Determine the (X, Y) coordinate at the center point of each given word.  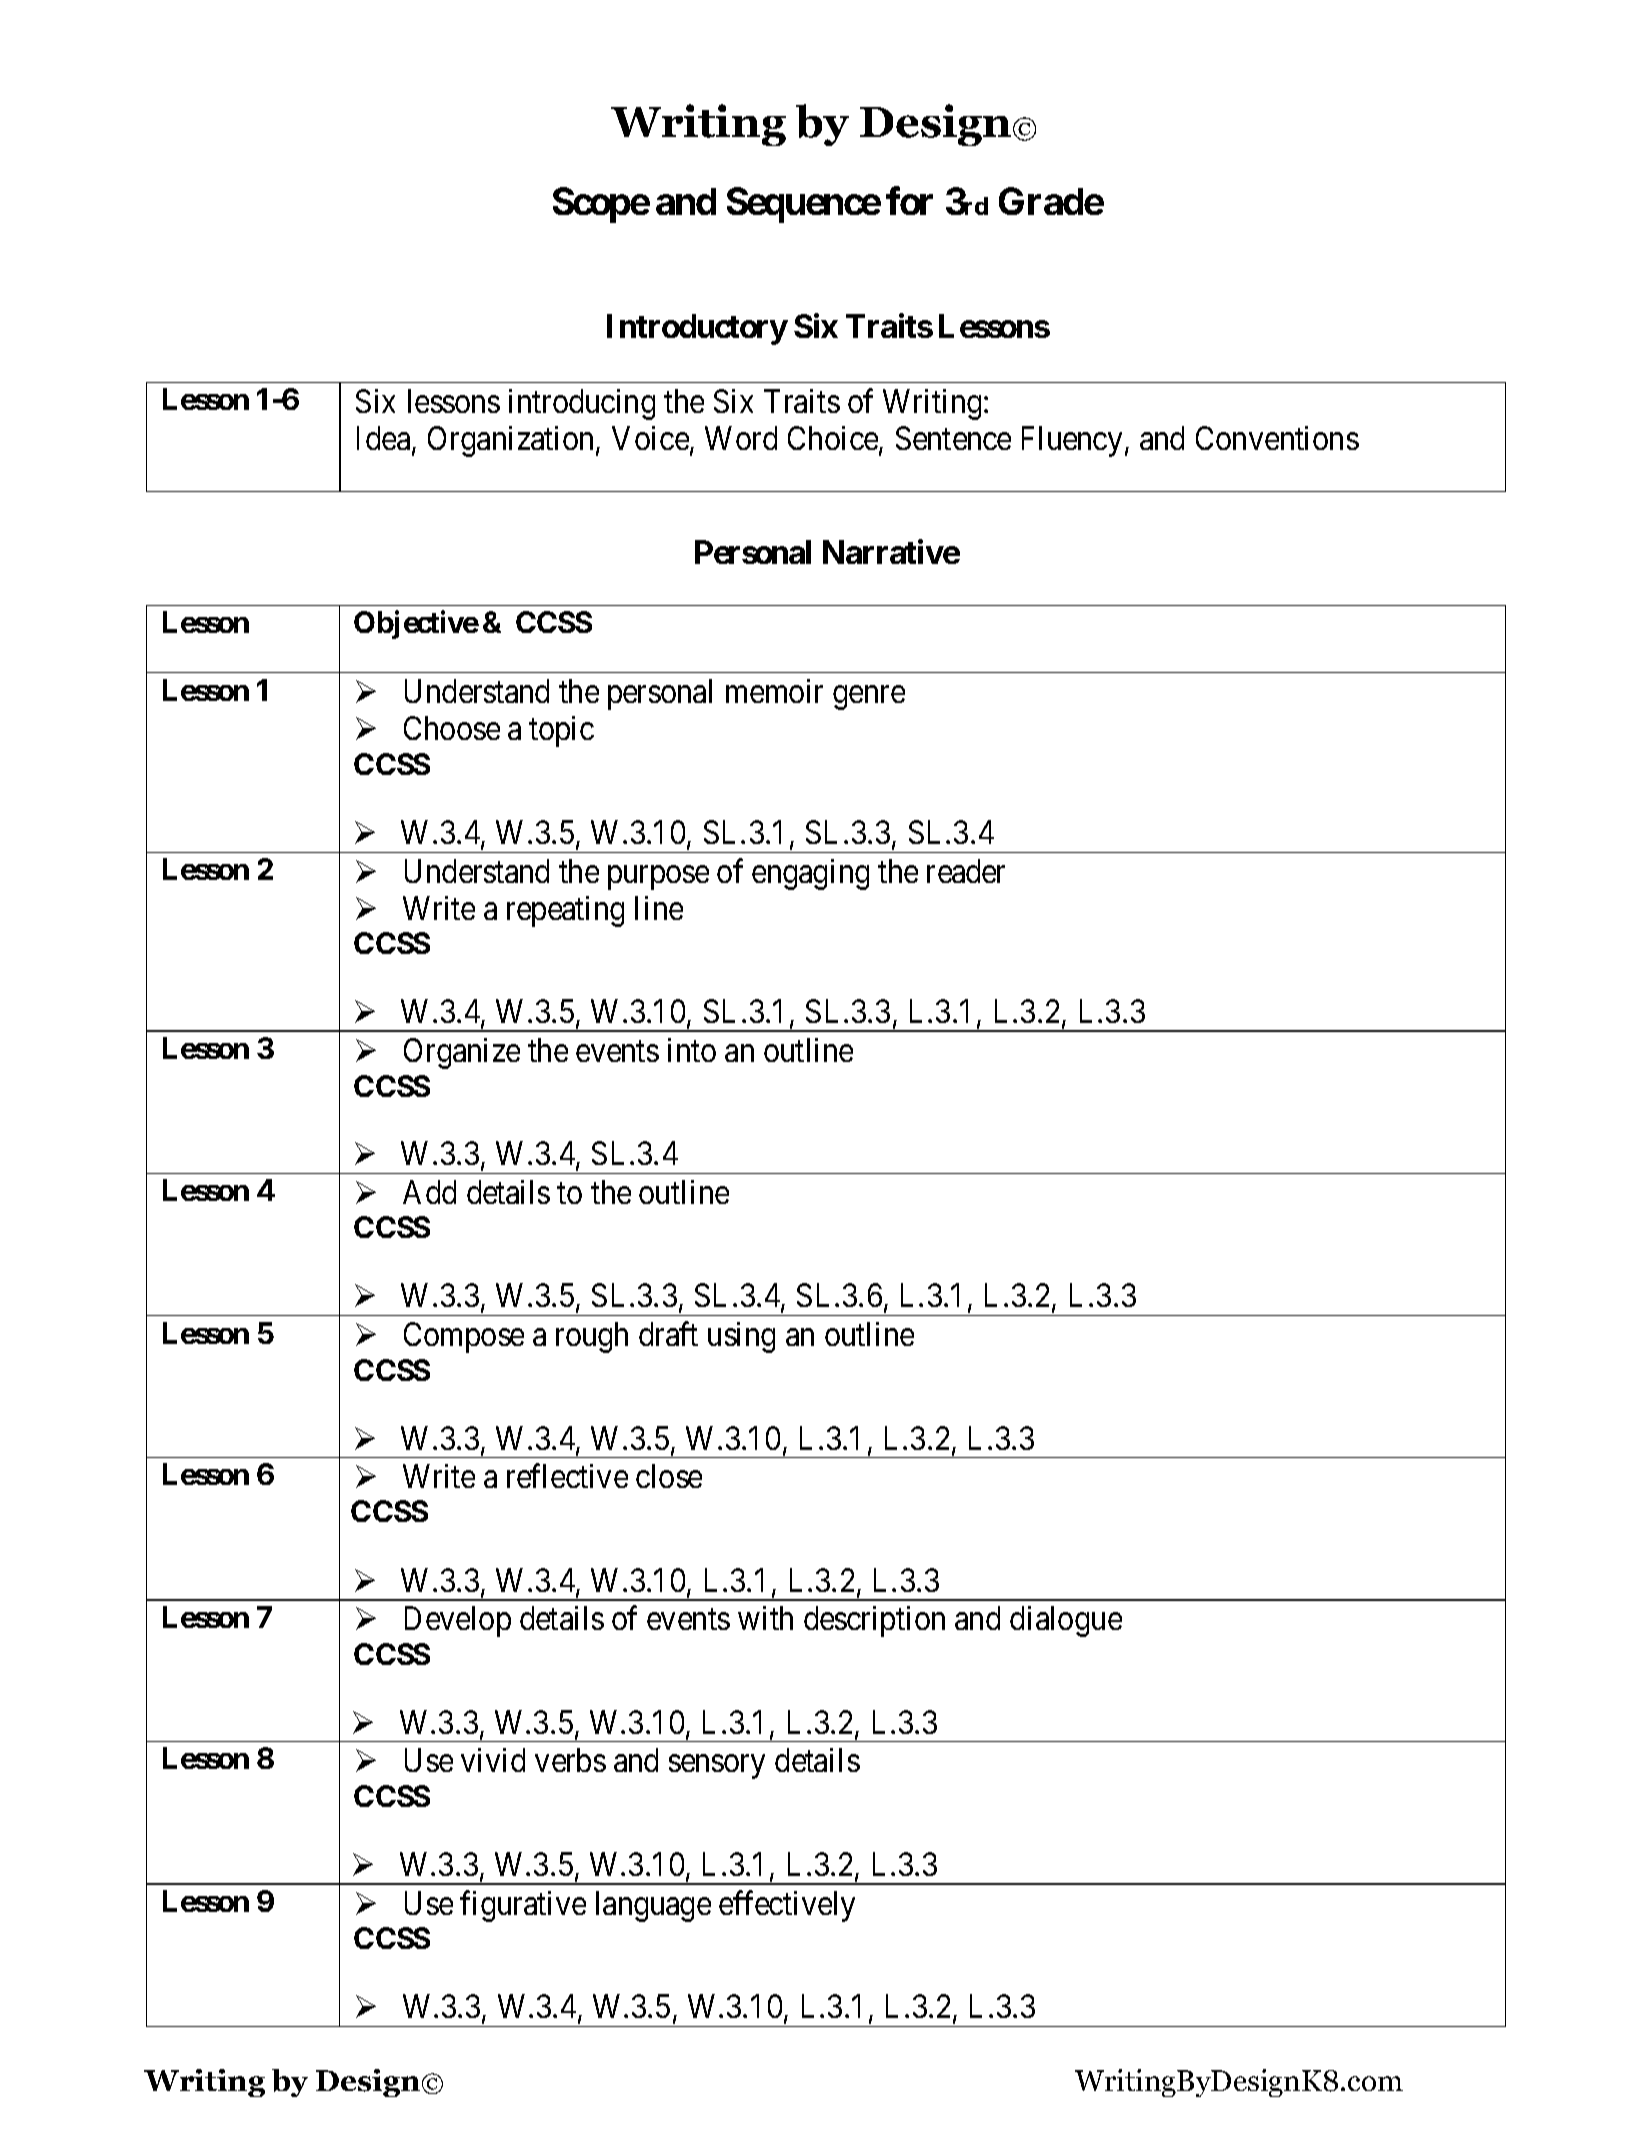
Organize (462, 1053)
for (909, 201)
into (692, 1050)
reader (966, 871)
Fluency (1072, 441)
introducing (582, 404)
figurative (523, 1906)
